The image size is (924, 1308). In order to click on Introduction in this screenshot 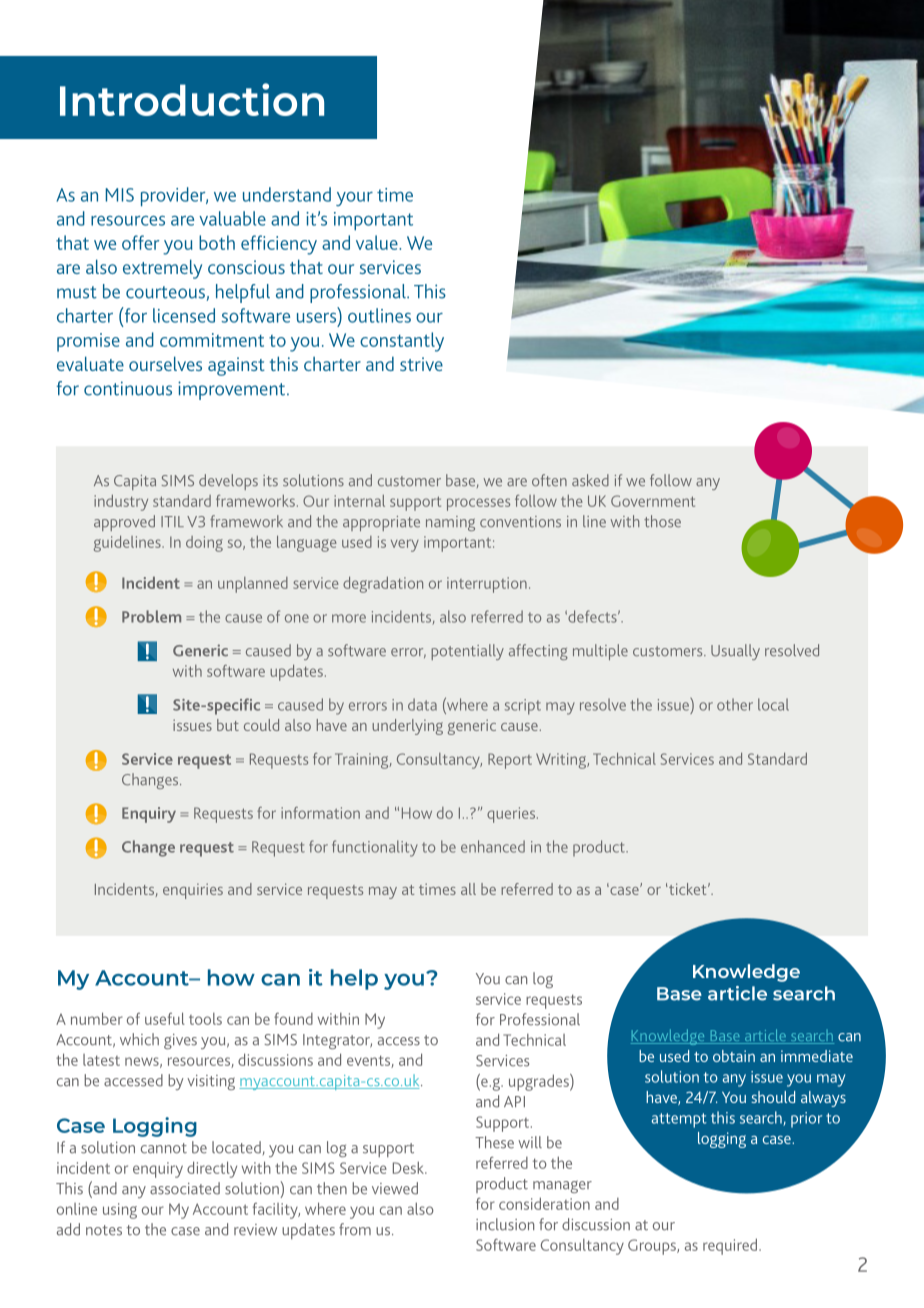, I will do `click(192, 99)`.
